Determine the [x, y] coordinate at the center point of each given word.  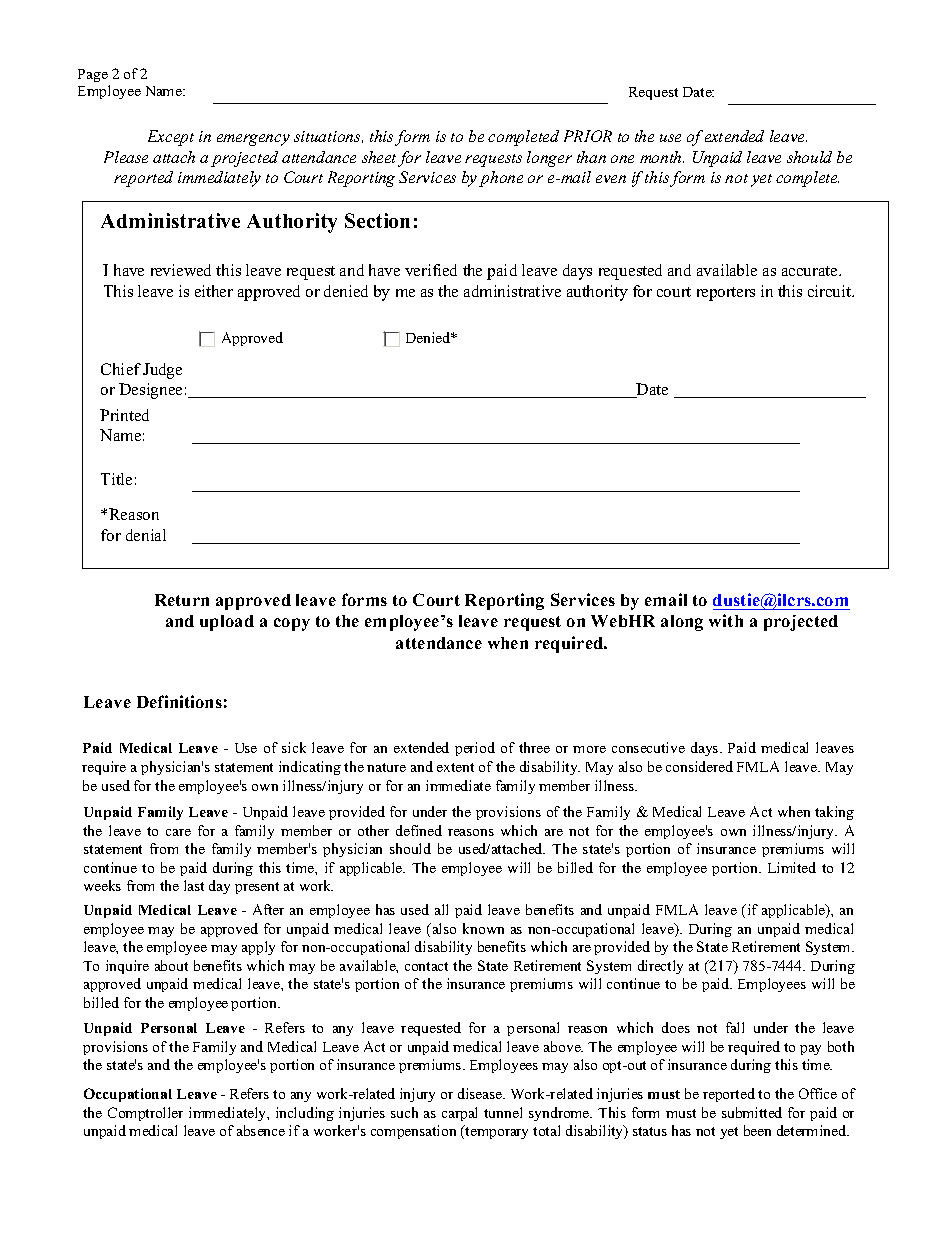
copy [292, 624]
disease [481, 1093]
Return [182, 600]
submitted [752, 1112]
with [726, 620]
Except [171, 138]
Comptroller [145, 1114]
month [662, 157]
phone [501, 179]
